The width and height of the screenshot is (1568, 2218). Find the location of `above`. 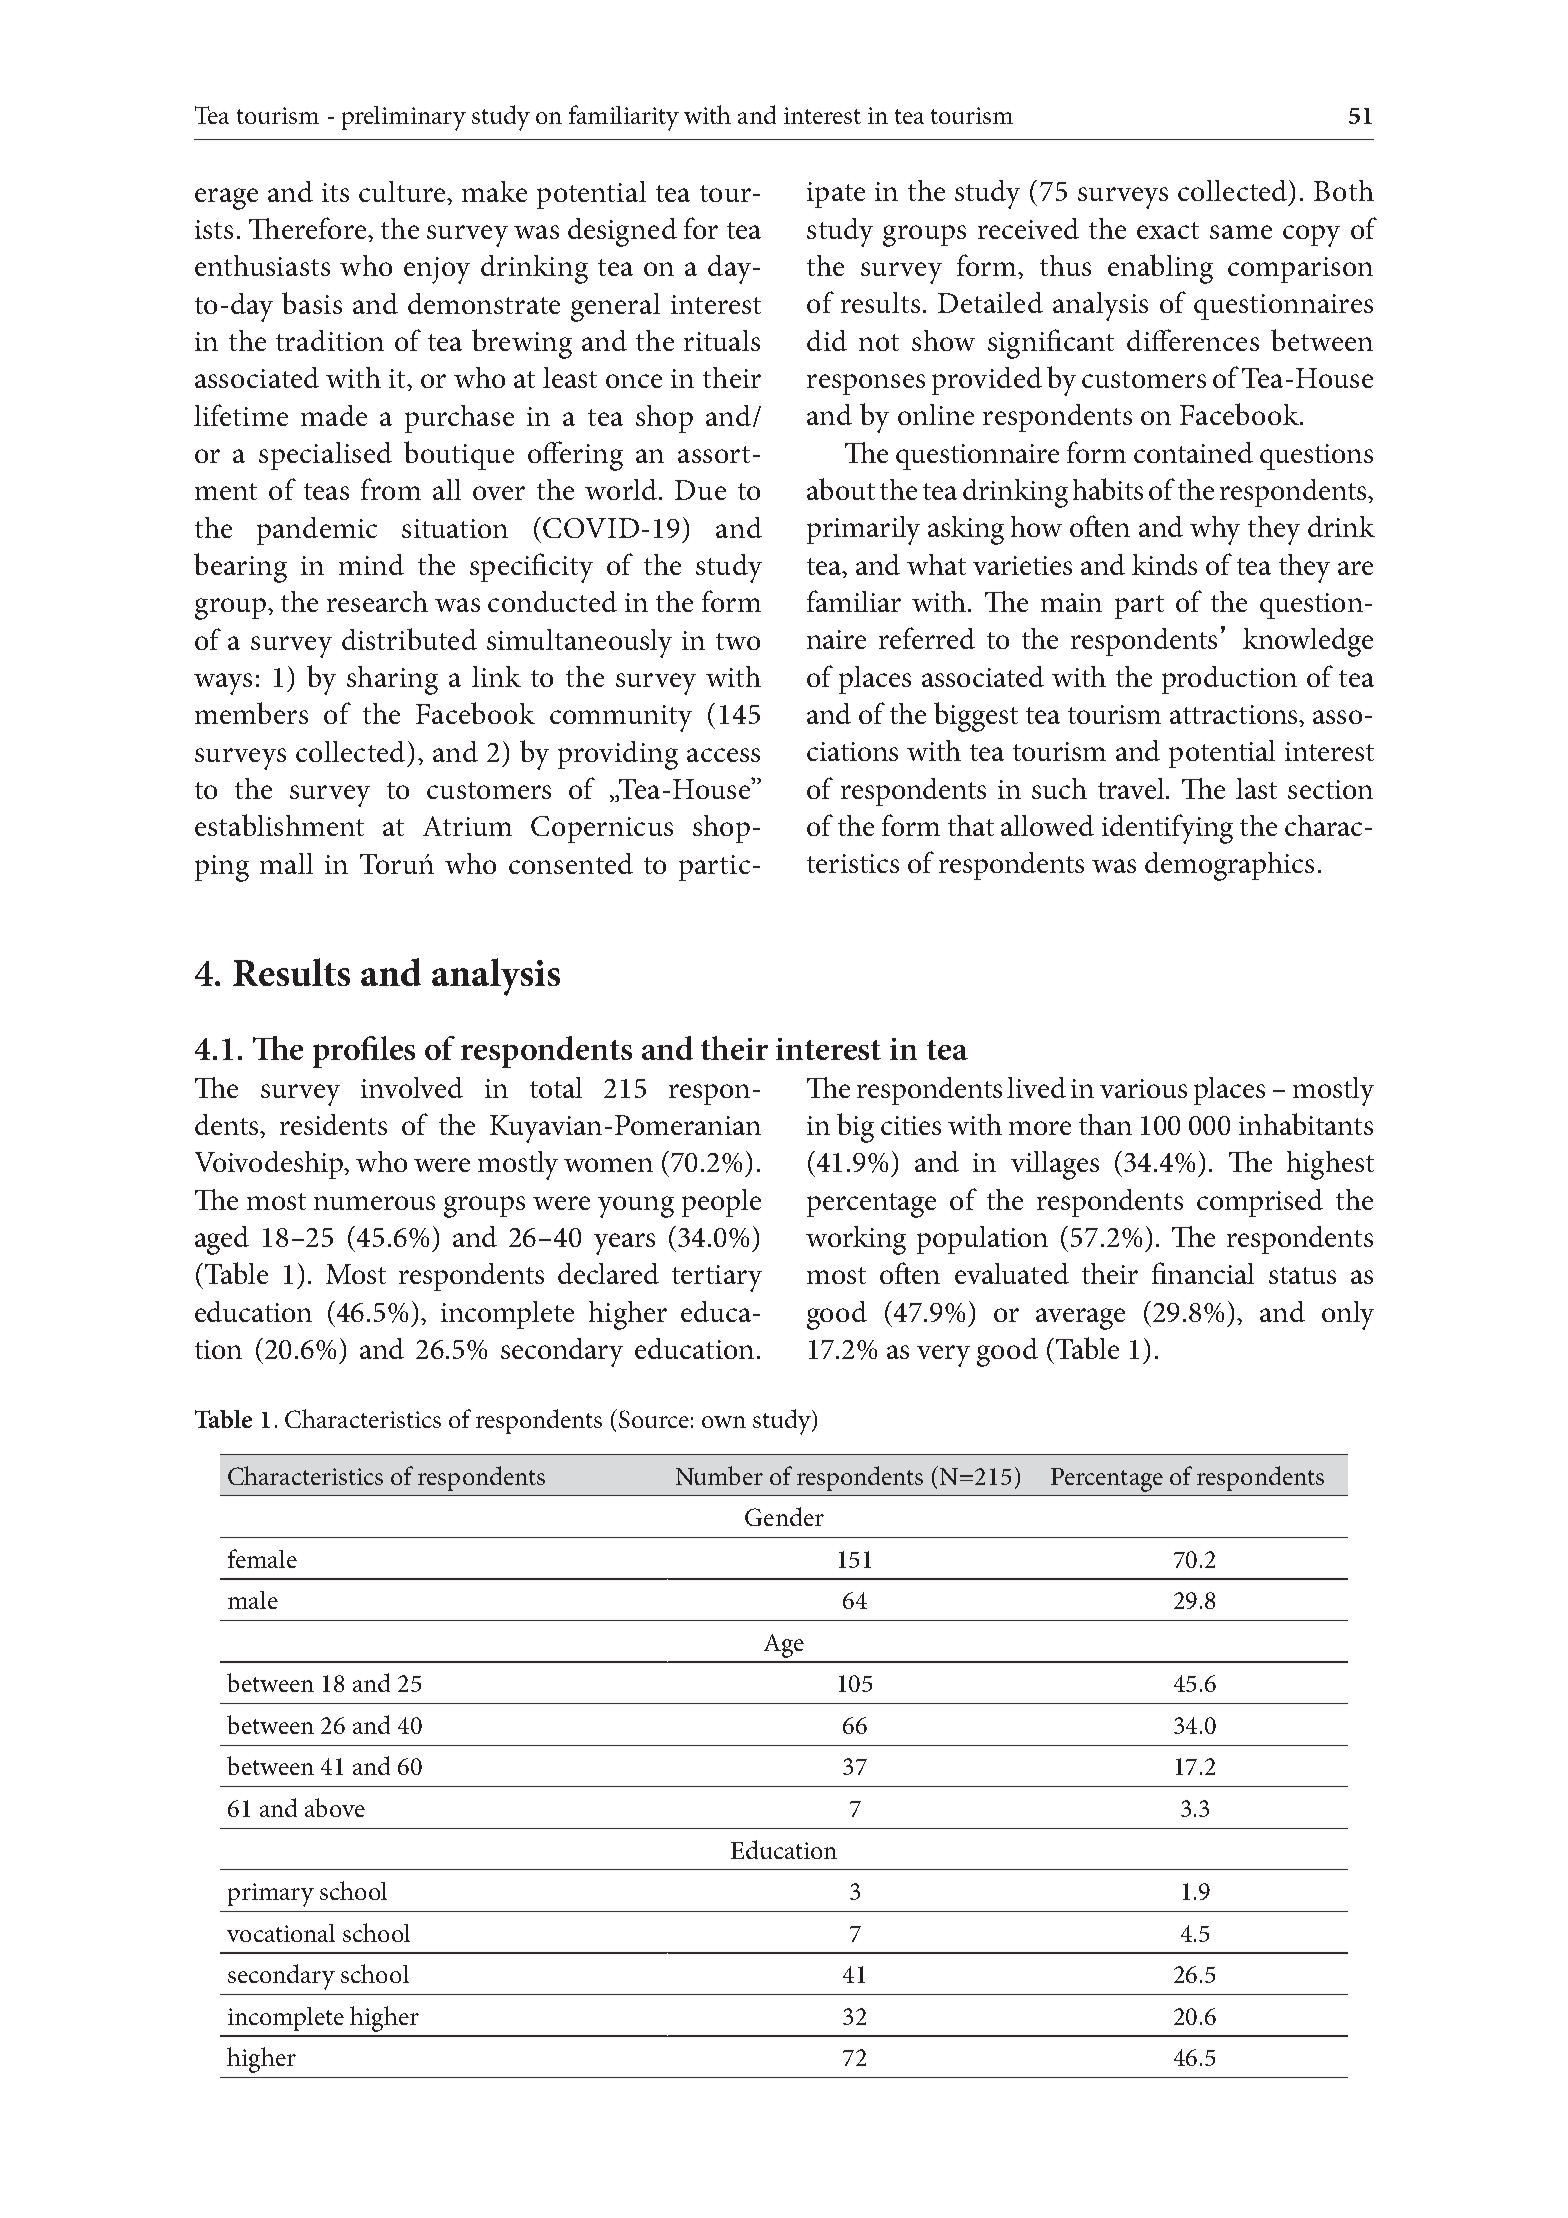

above is located at coordinates (335, 1807).
